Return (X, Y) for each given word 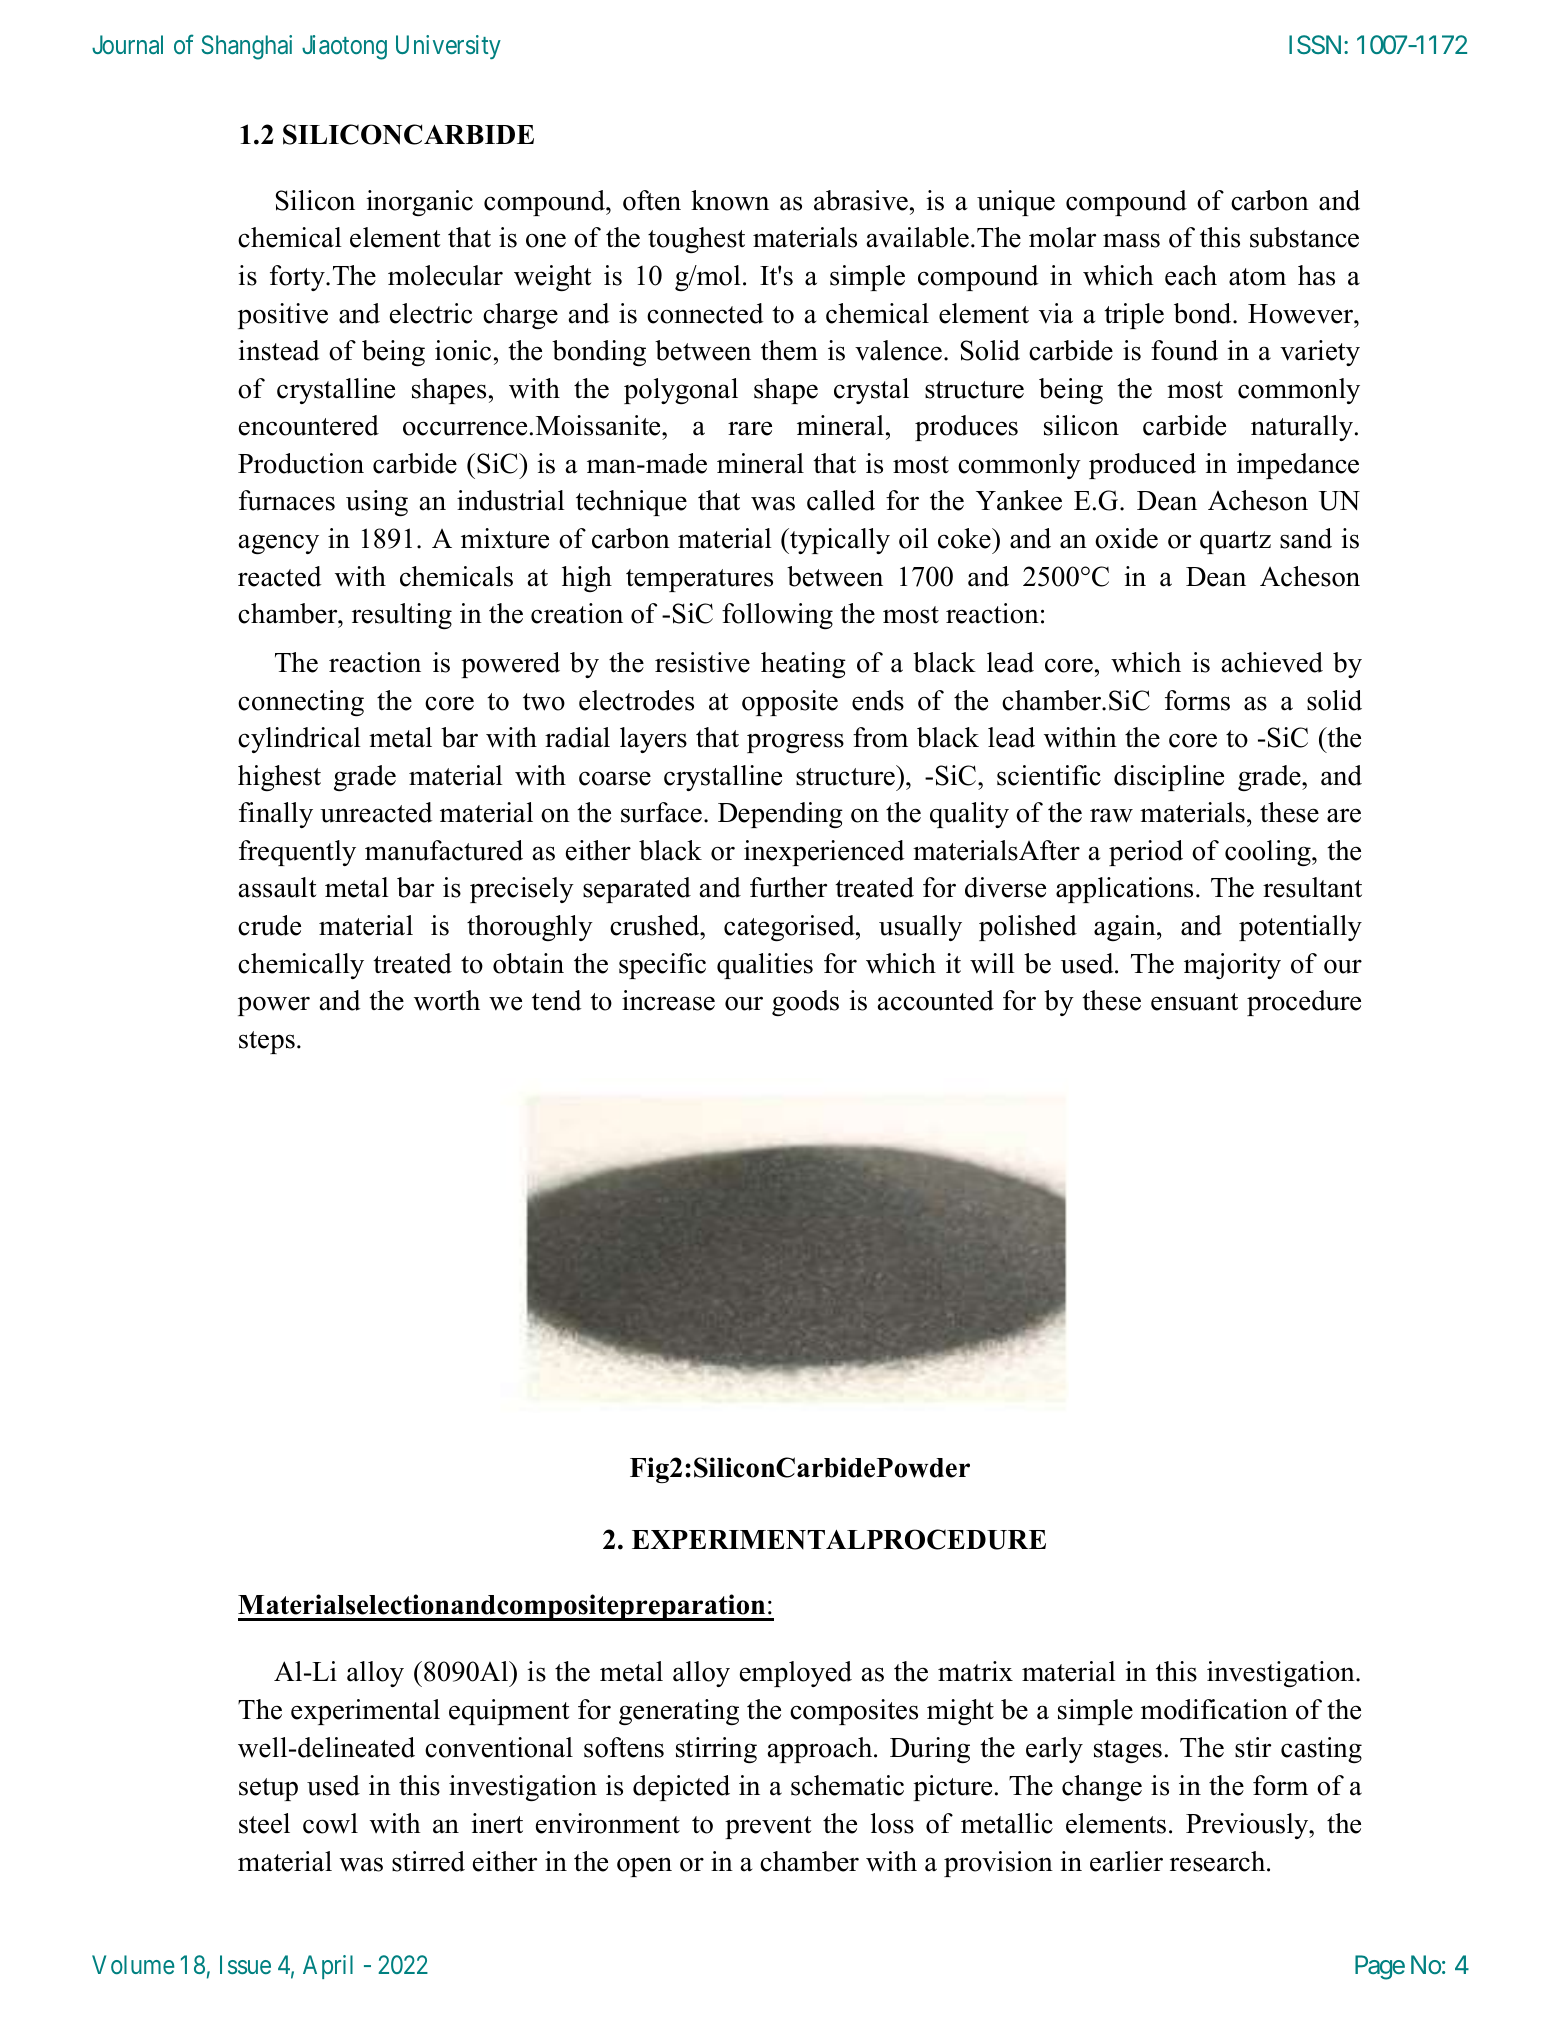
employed (796, 1674)
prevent (768, 1827)
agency (279, 544)
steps (267, 1042)
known (730, 200)
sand (1306, 538)
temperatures (699, 580)
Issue (245, 1964)
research (1219, 1861)
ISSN (1317, 44)
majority (1232, 966)
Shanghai (246, 47)
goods (805, 1003)
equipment (509, 1712)
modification (1214, 1709)
